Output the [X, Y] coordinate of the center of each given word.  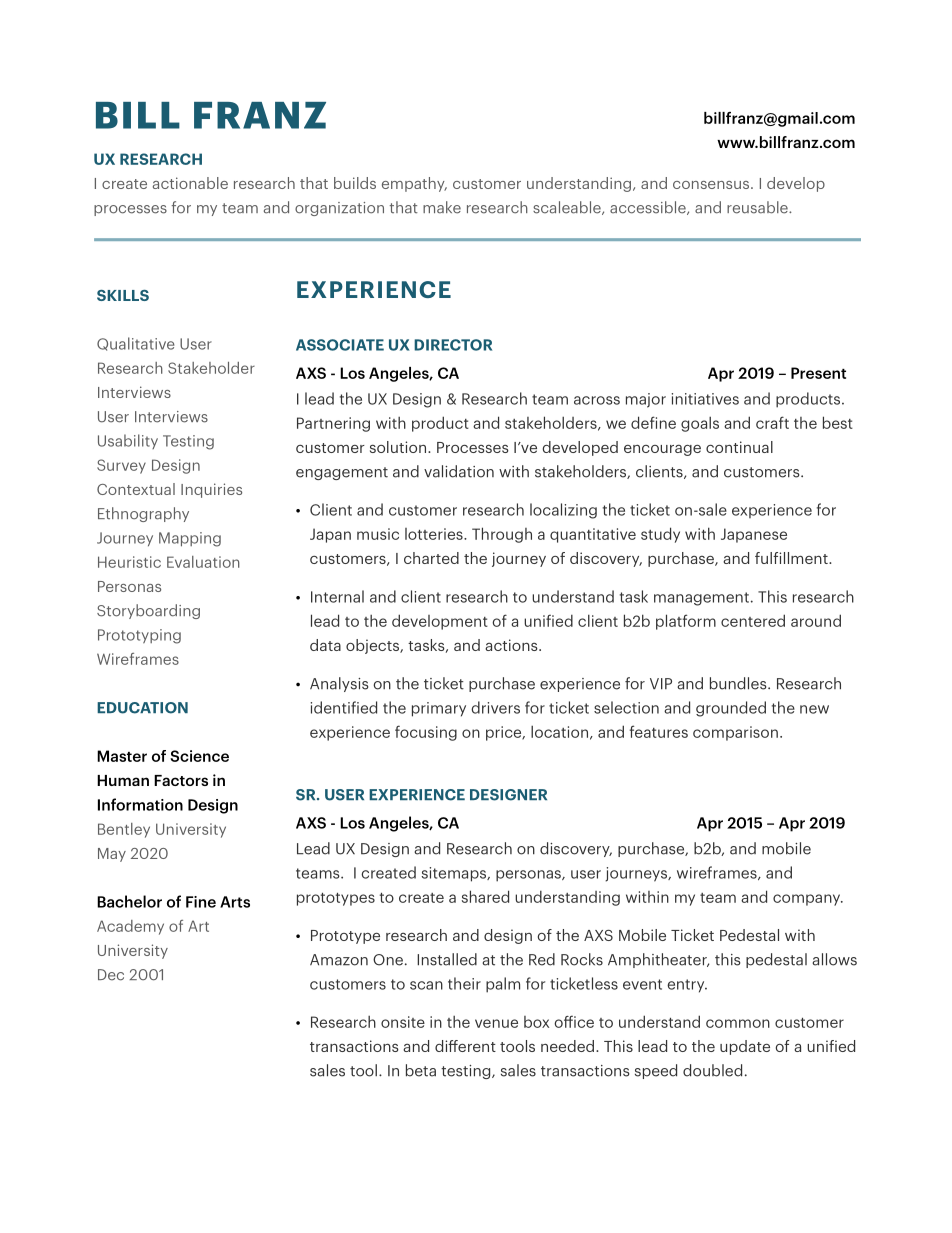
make [442, 207]
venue [496, 1023]
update [745, 1047]
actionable [190, 183]
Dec [111, 975]
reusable [758, 207]
